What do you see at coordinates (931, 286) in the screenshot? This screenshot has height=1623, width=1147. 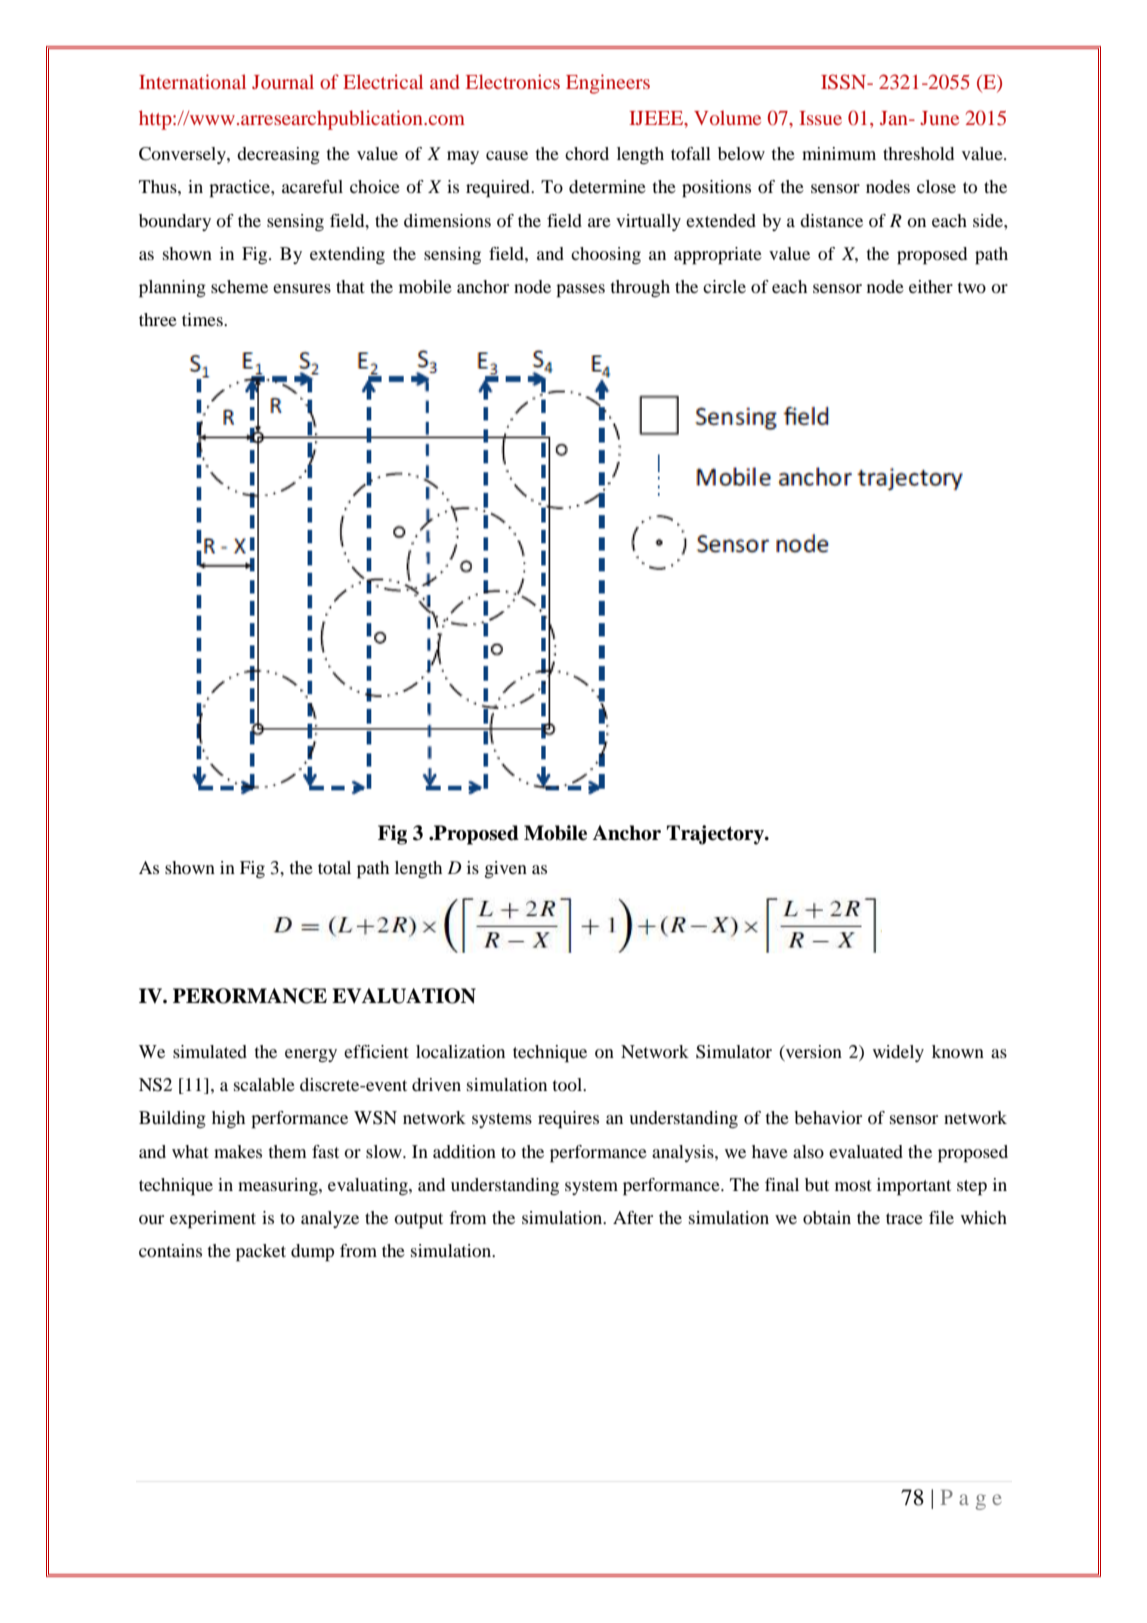 I see `either` at bounding box center [931, 286].
